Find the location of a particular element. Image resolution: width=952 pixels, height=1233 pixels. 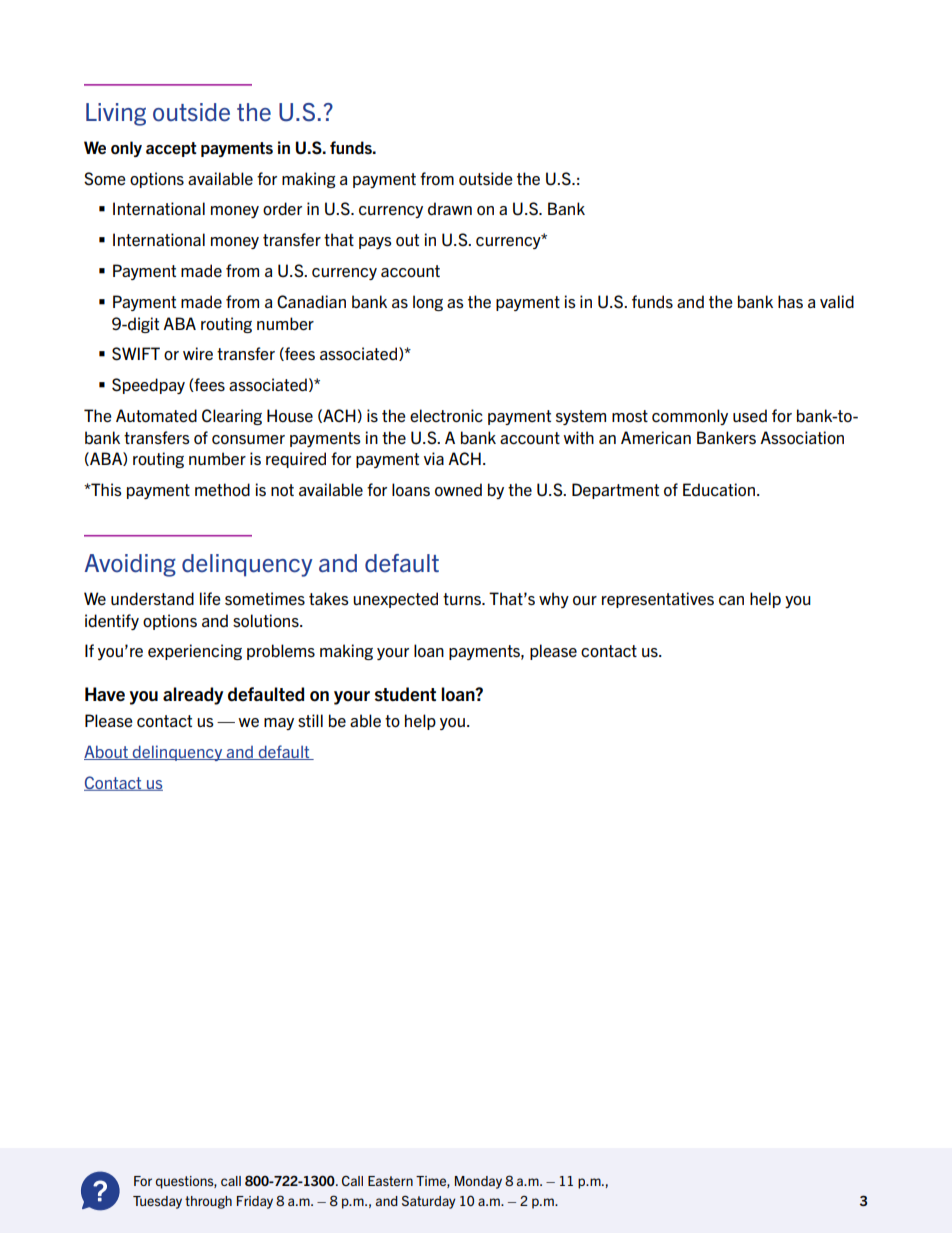

has is located at coordinates (790, 302).
